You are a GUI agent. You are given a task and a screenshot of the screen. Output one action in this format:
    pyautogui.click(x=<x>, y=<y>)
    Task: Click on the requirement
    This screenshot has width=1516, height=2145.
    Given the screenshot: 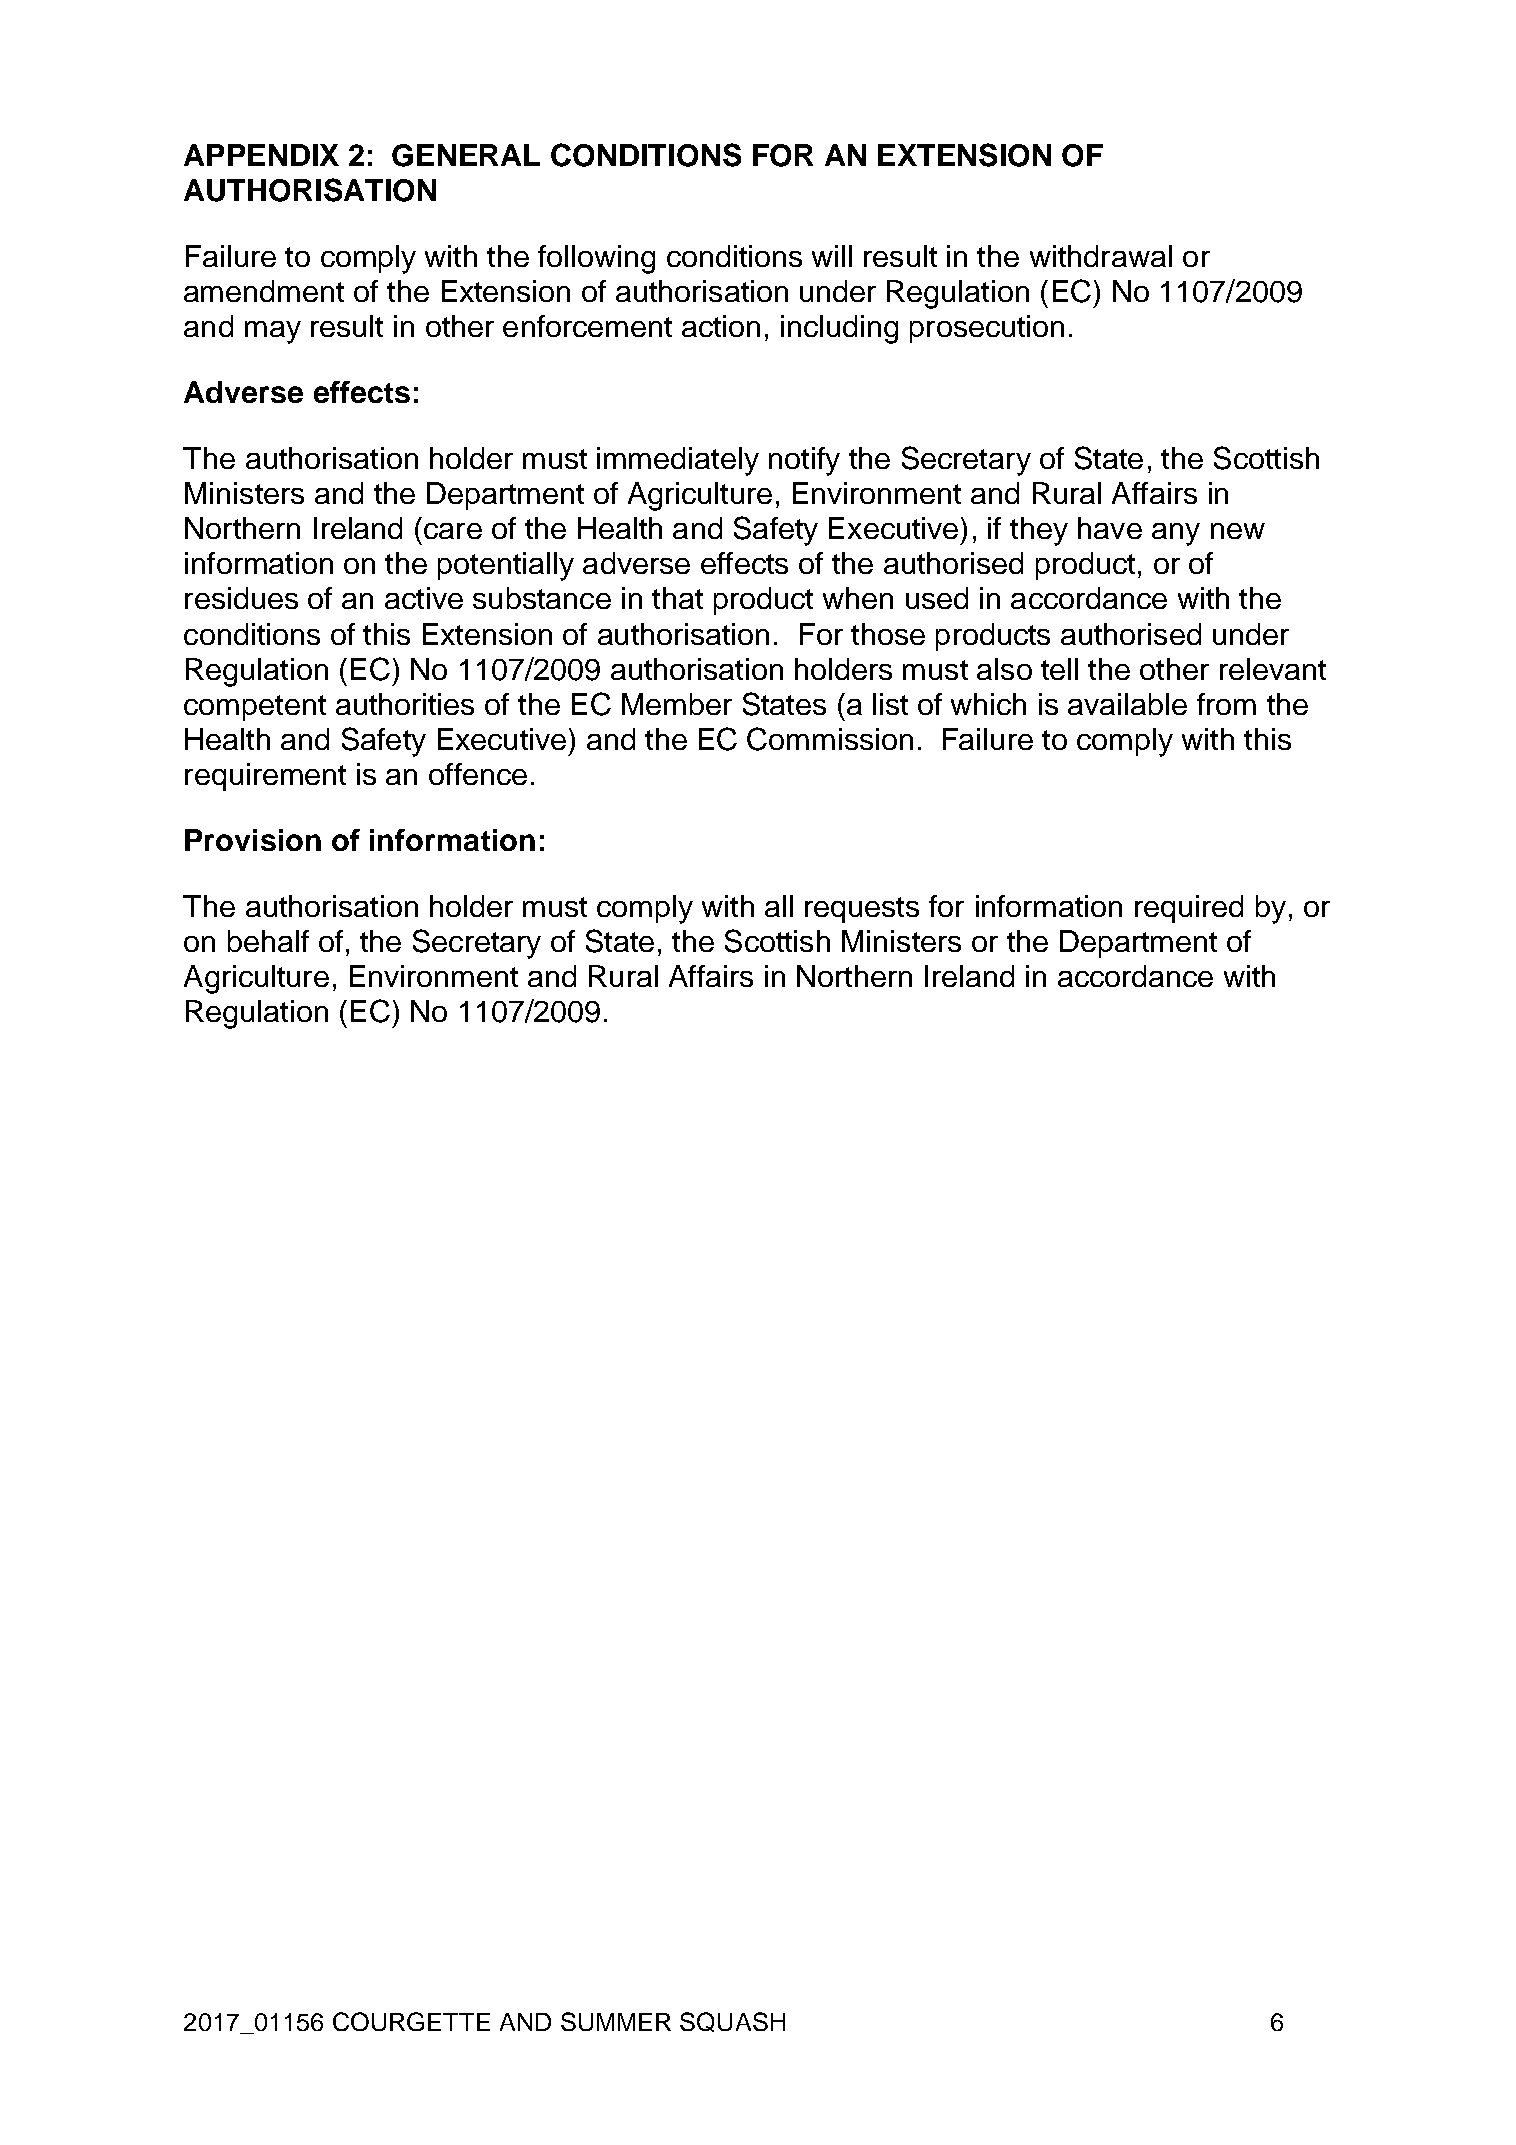 What is the action you would take?
    pyautogui.click(x=265, y=777)
